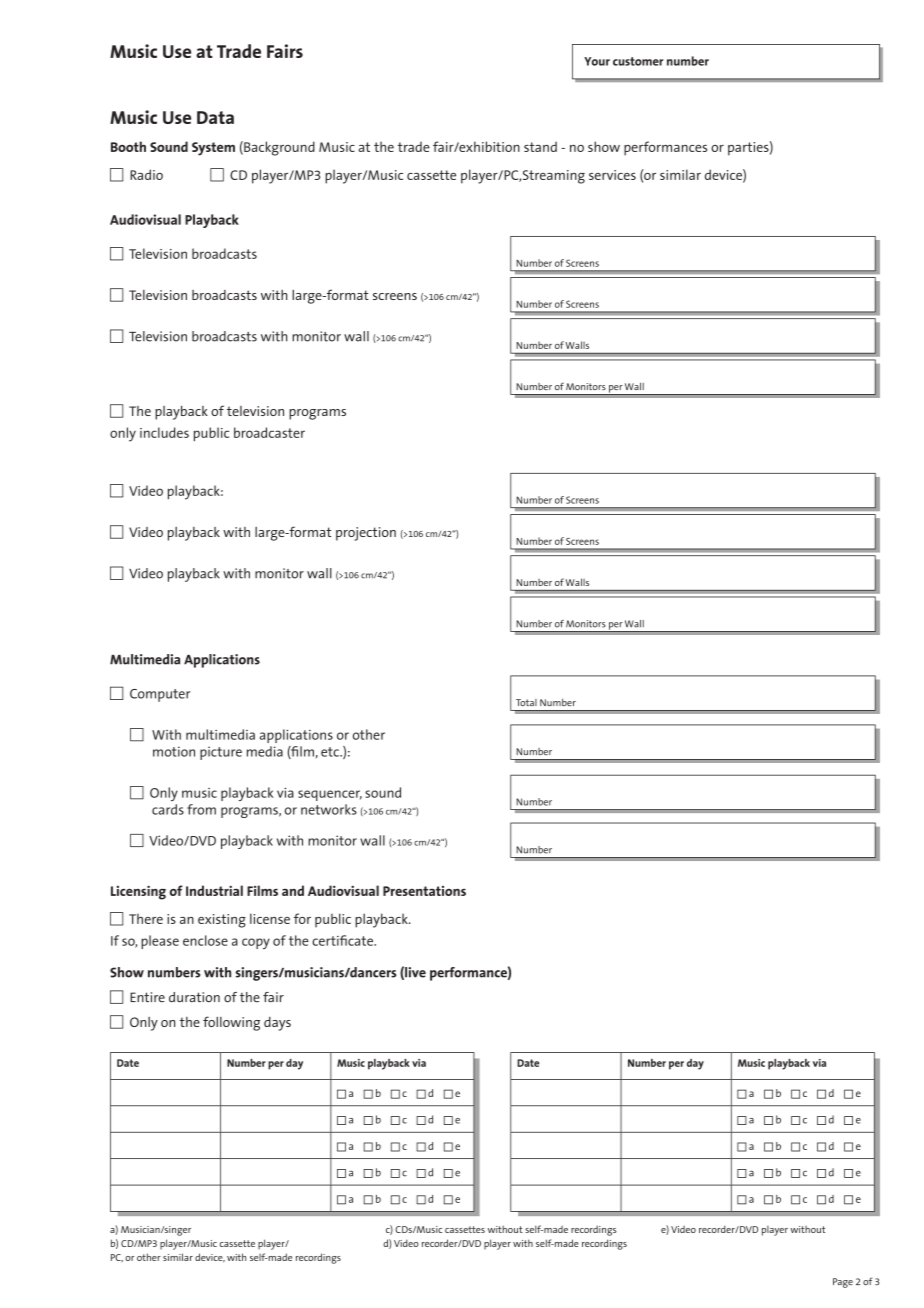 This screenshot has height=1308, width=924. What do you see at coordinates (843, 1283) in the screenshot?
I see `Page` at bounding box center [843, 1283].
